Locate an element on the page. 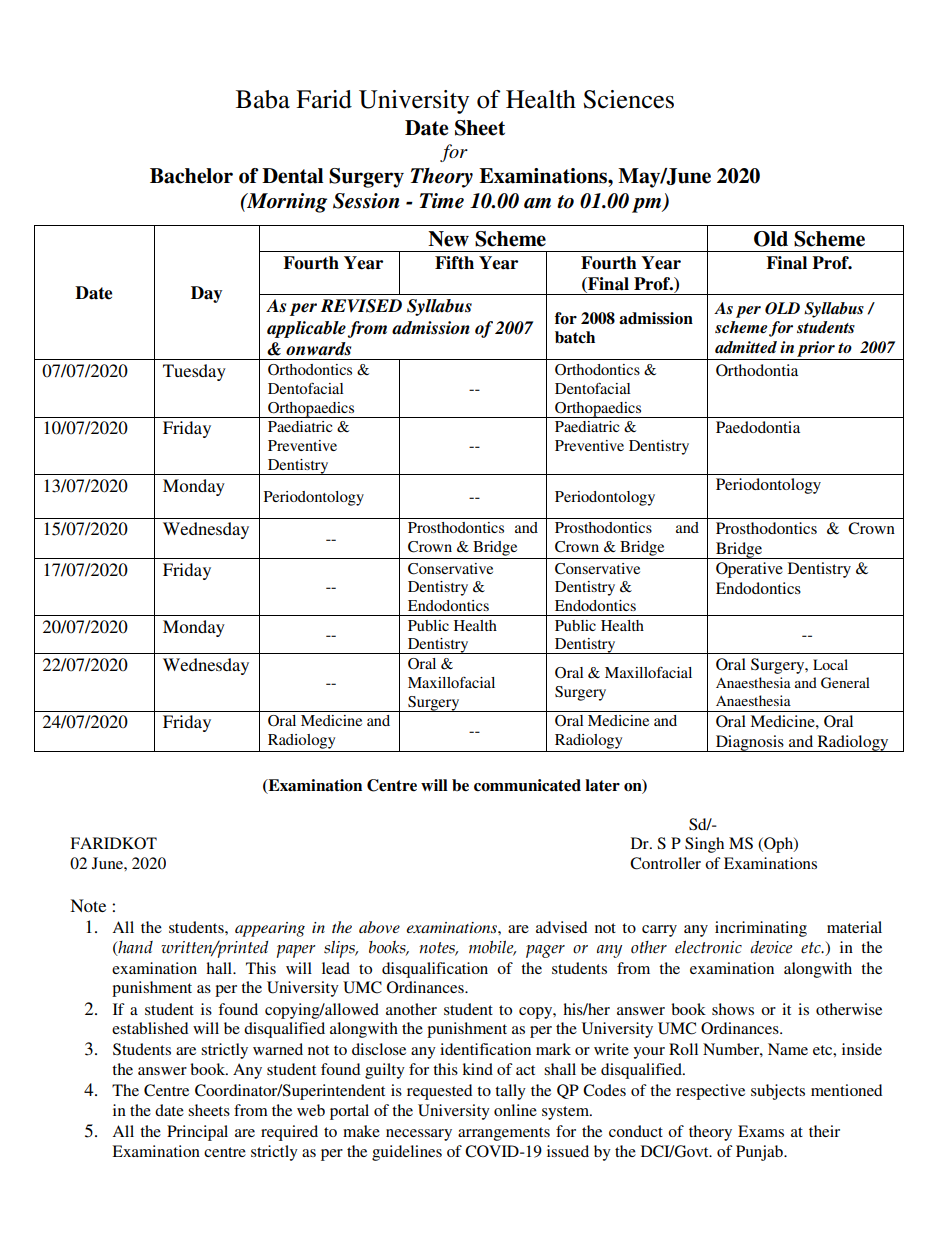 This document has height=1233, width=952. Local is located at coordinates (830, 664).
